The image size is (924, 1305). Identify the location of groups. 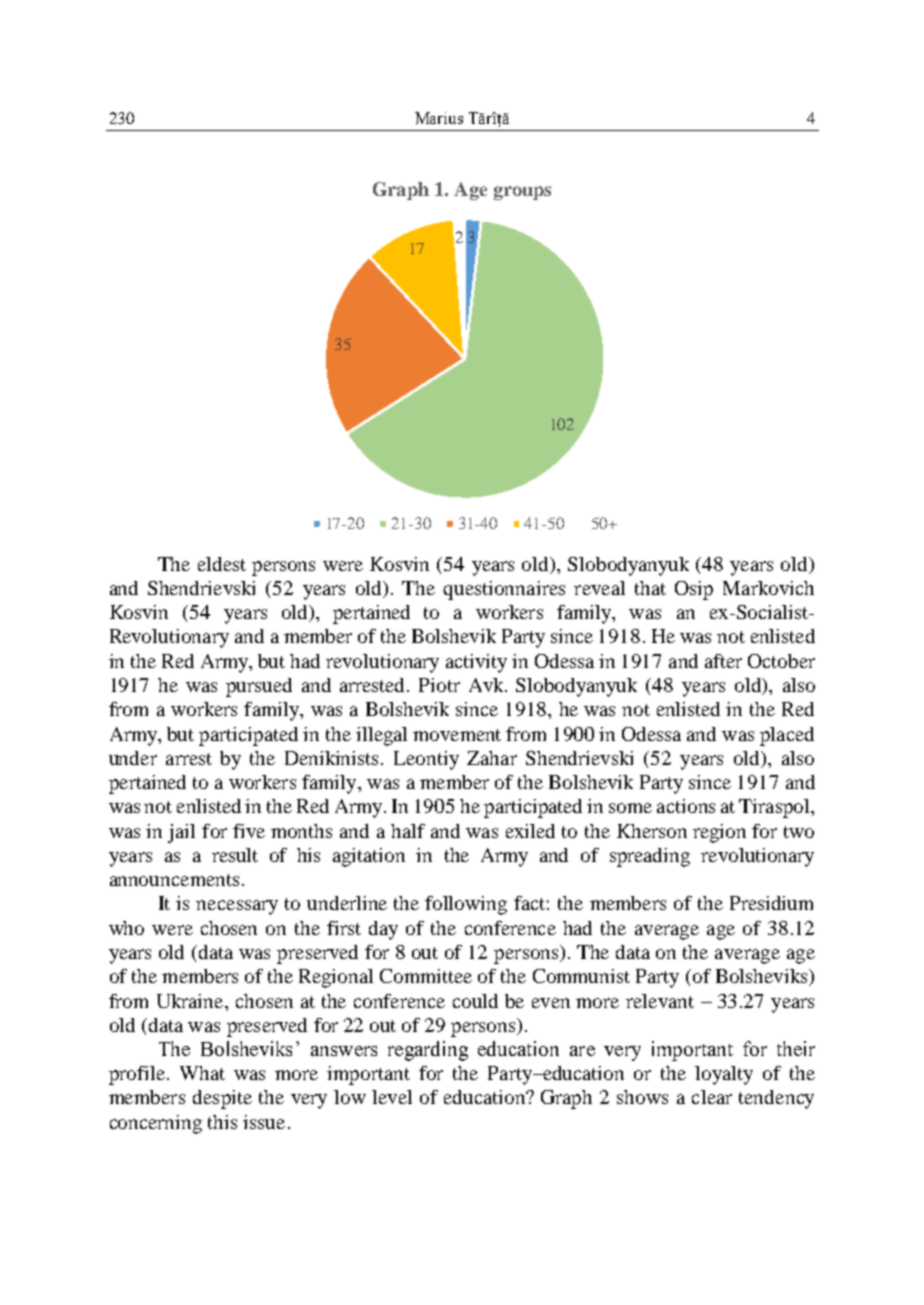
(522, 193).
